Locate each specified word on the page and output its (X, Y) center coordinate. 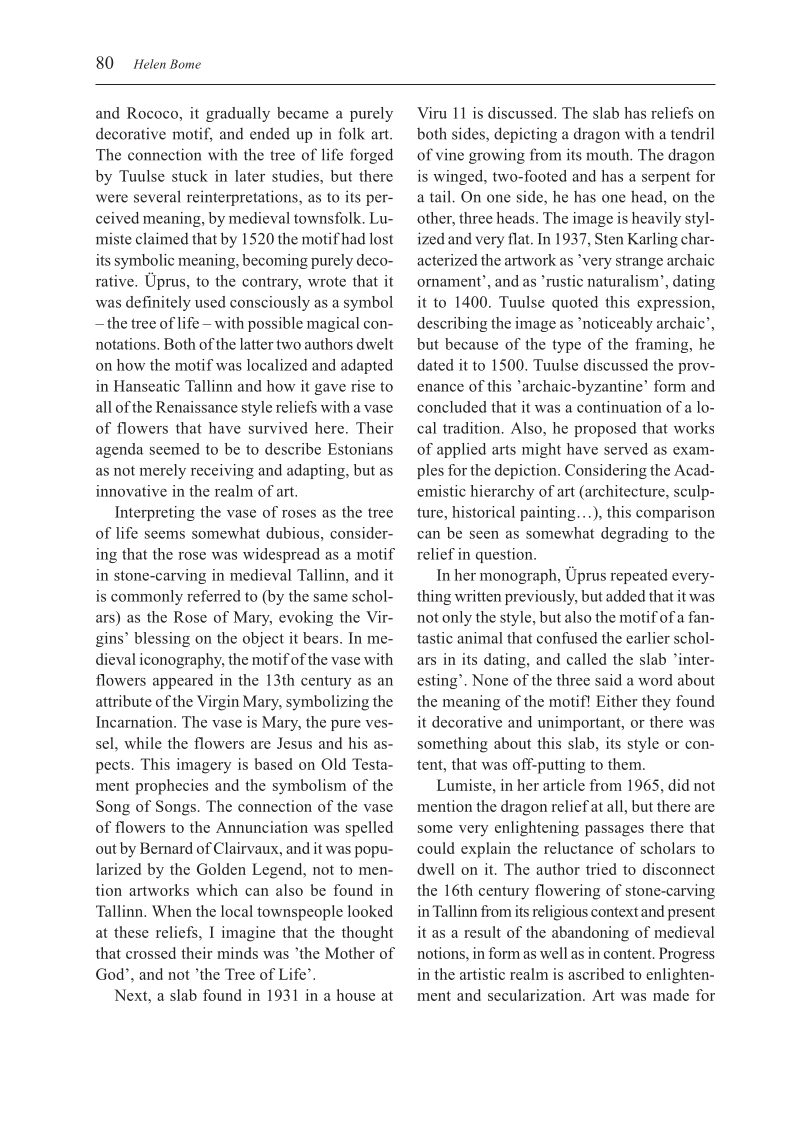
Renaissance (197, 407)
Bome (185, 64)
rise (363, 386)
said (608, 680)
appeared (183, 681)
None (490, 680)
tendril (692, 133)
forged (371, 156)
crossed (151, 953)
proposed (605, 429)
